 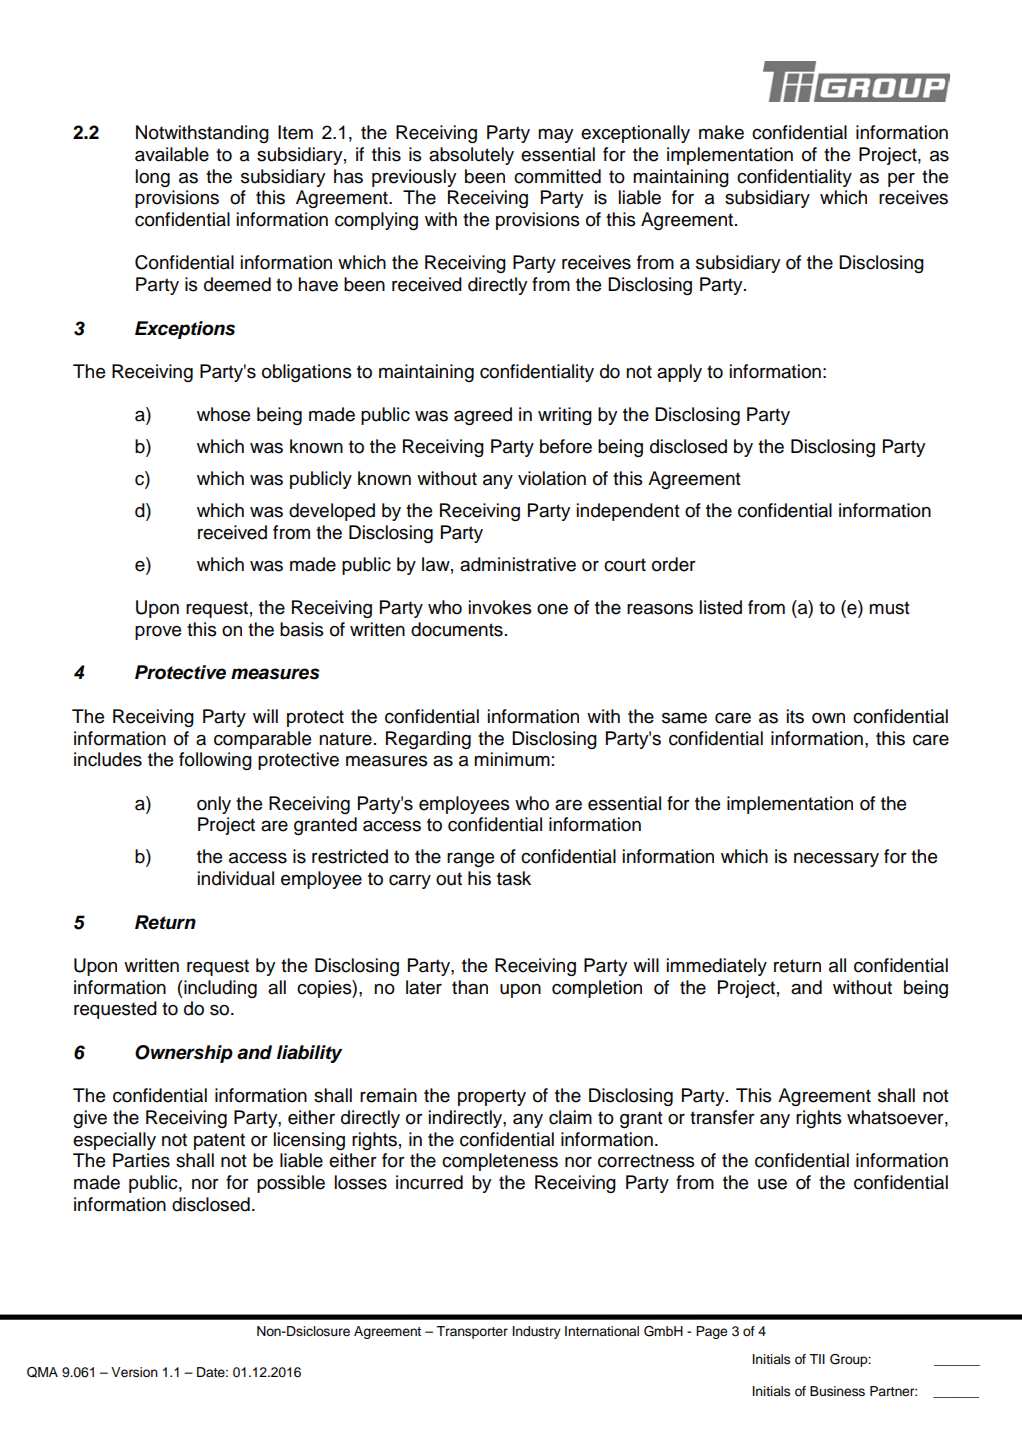 I want to click on minimum, so click(x=512, y=759).
